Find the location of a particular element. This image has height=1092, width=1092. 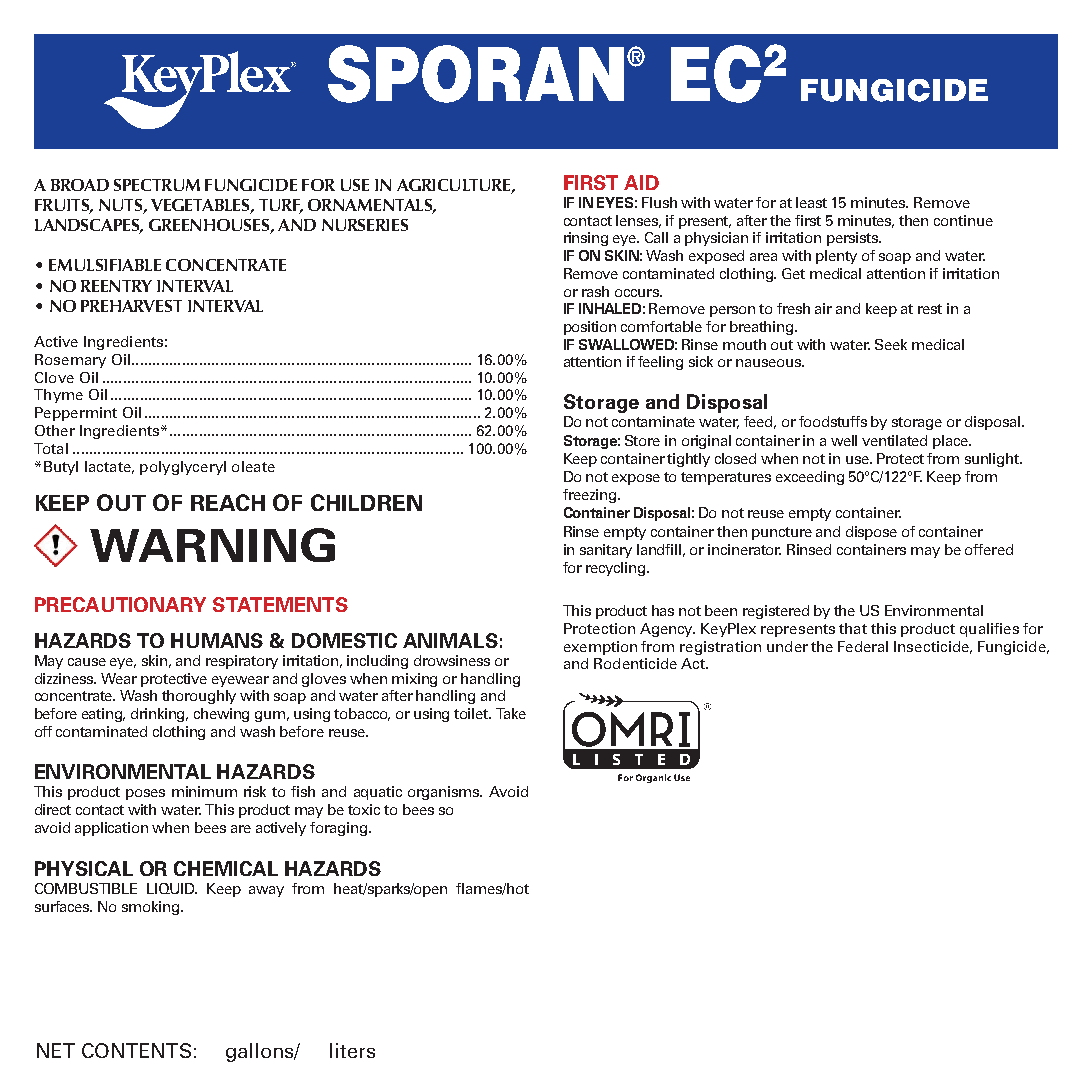

Federal is located at coordinates (863, 646).
